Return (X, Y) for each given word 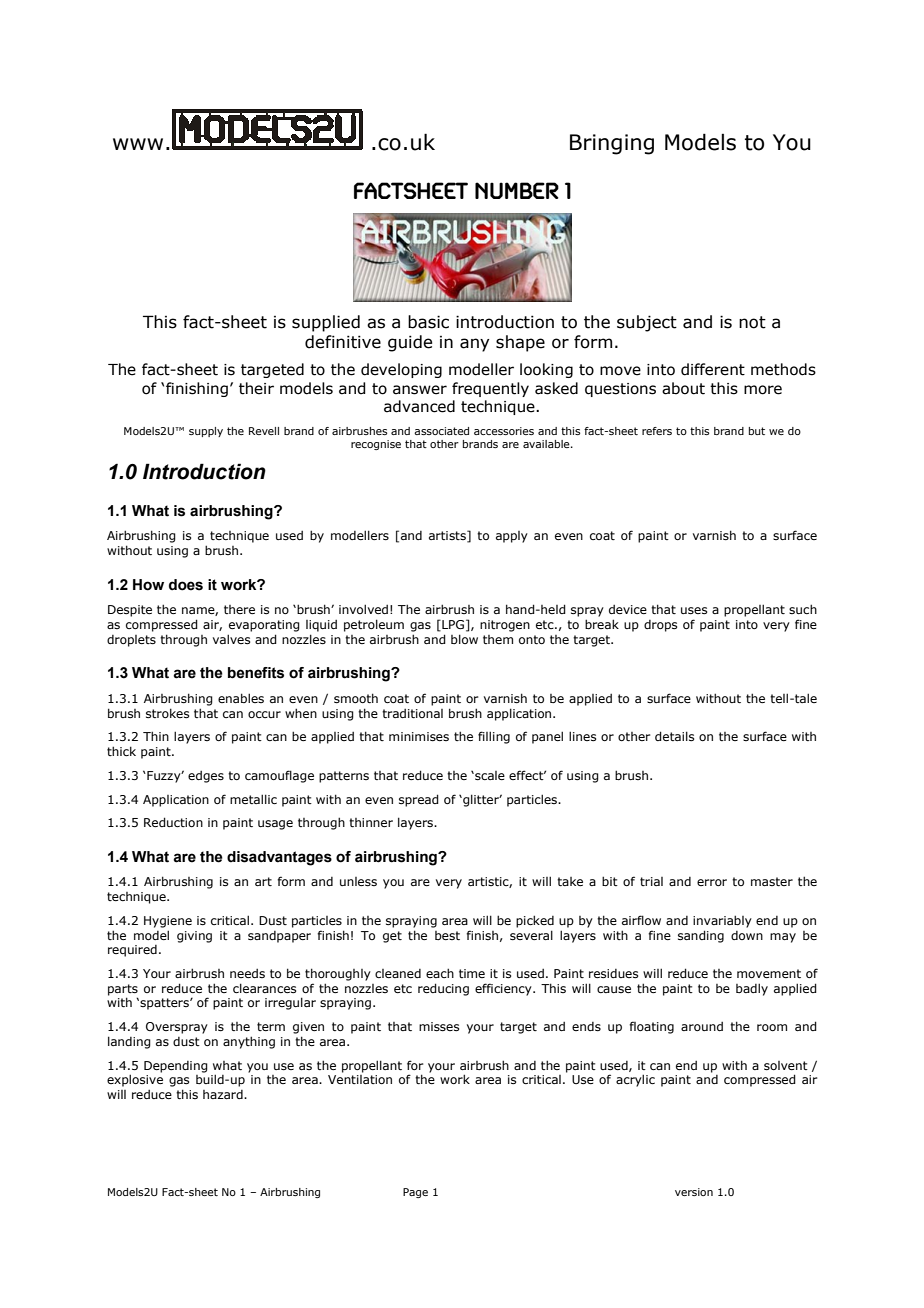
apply (512, 537)
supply (206, 432)
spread (419, 800)
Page (415, 1193)
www (138, 144)
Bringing (612, 144)
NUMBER (517, 190)
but (757, 431)
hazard (224, 1094)
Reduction (173, 822)
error (712, 882)
